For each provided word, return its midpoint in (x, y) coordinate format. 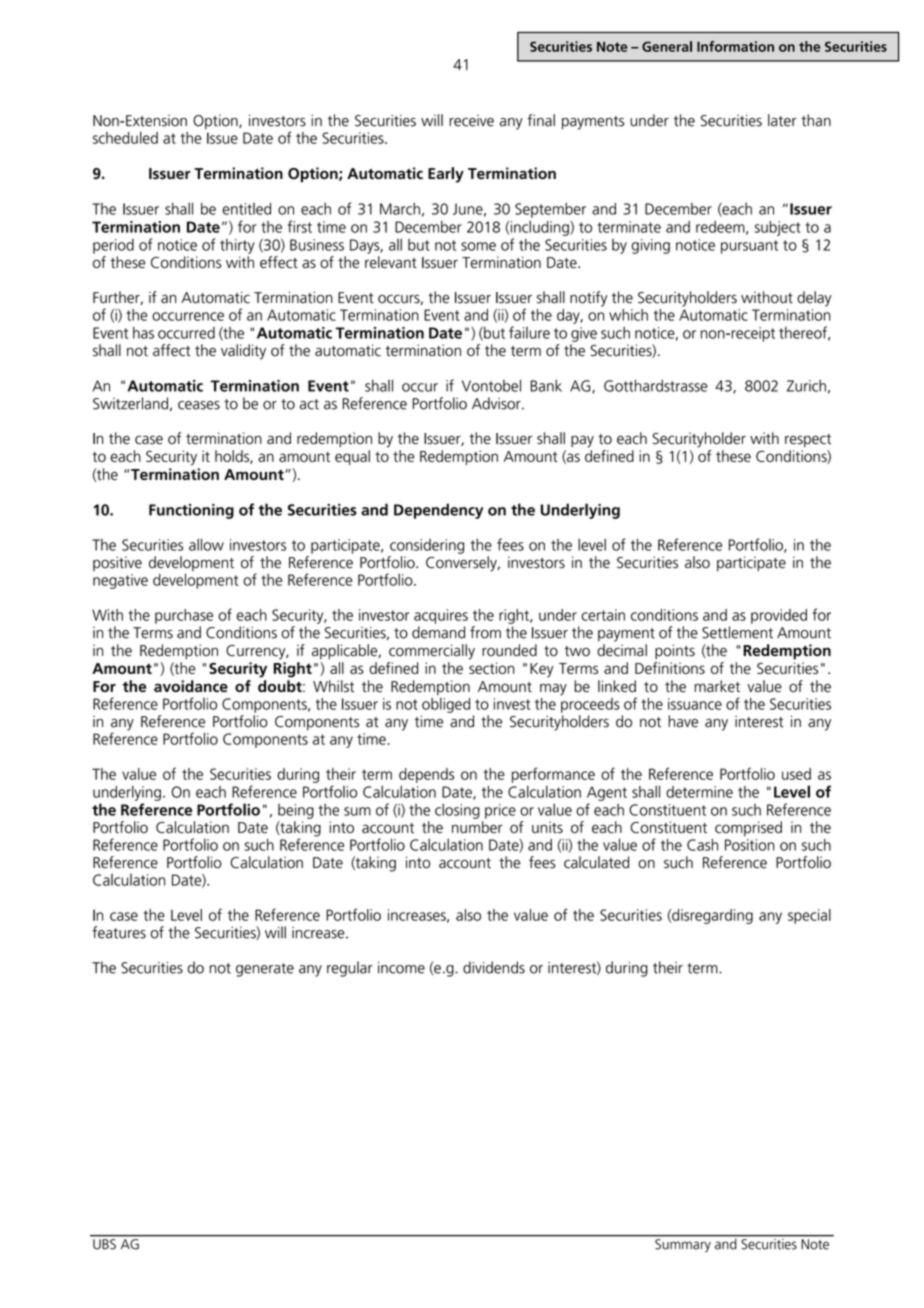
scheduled (125, 137)
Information (735, 46)
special (809, 916)
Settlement (737, 632)
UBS (104, 1244)
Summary (683, 1245)
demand (438, 632)
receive (471, 120)
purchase (184, 616)
